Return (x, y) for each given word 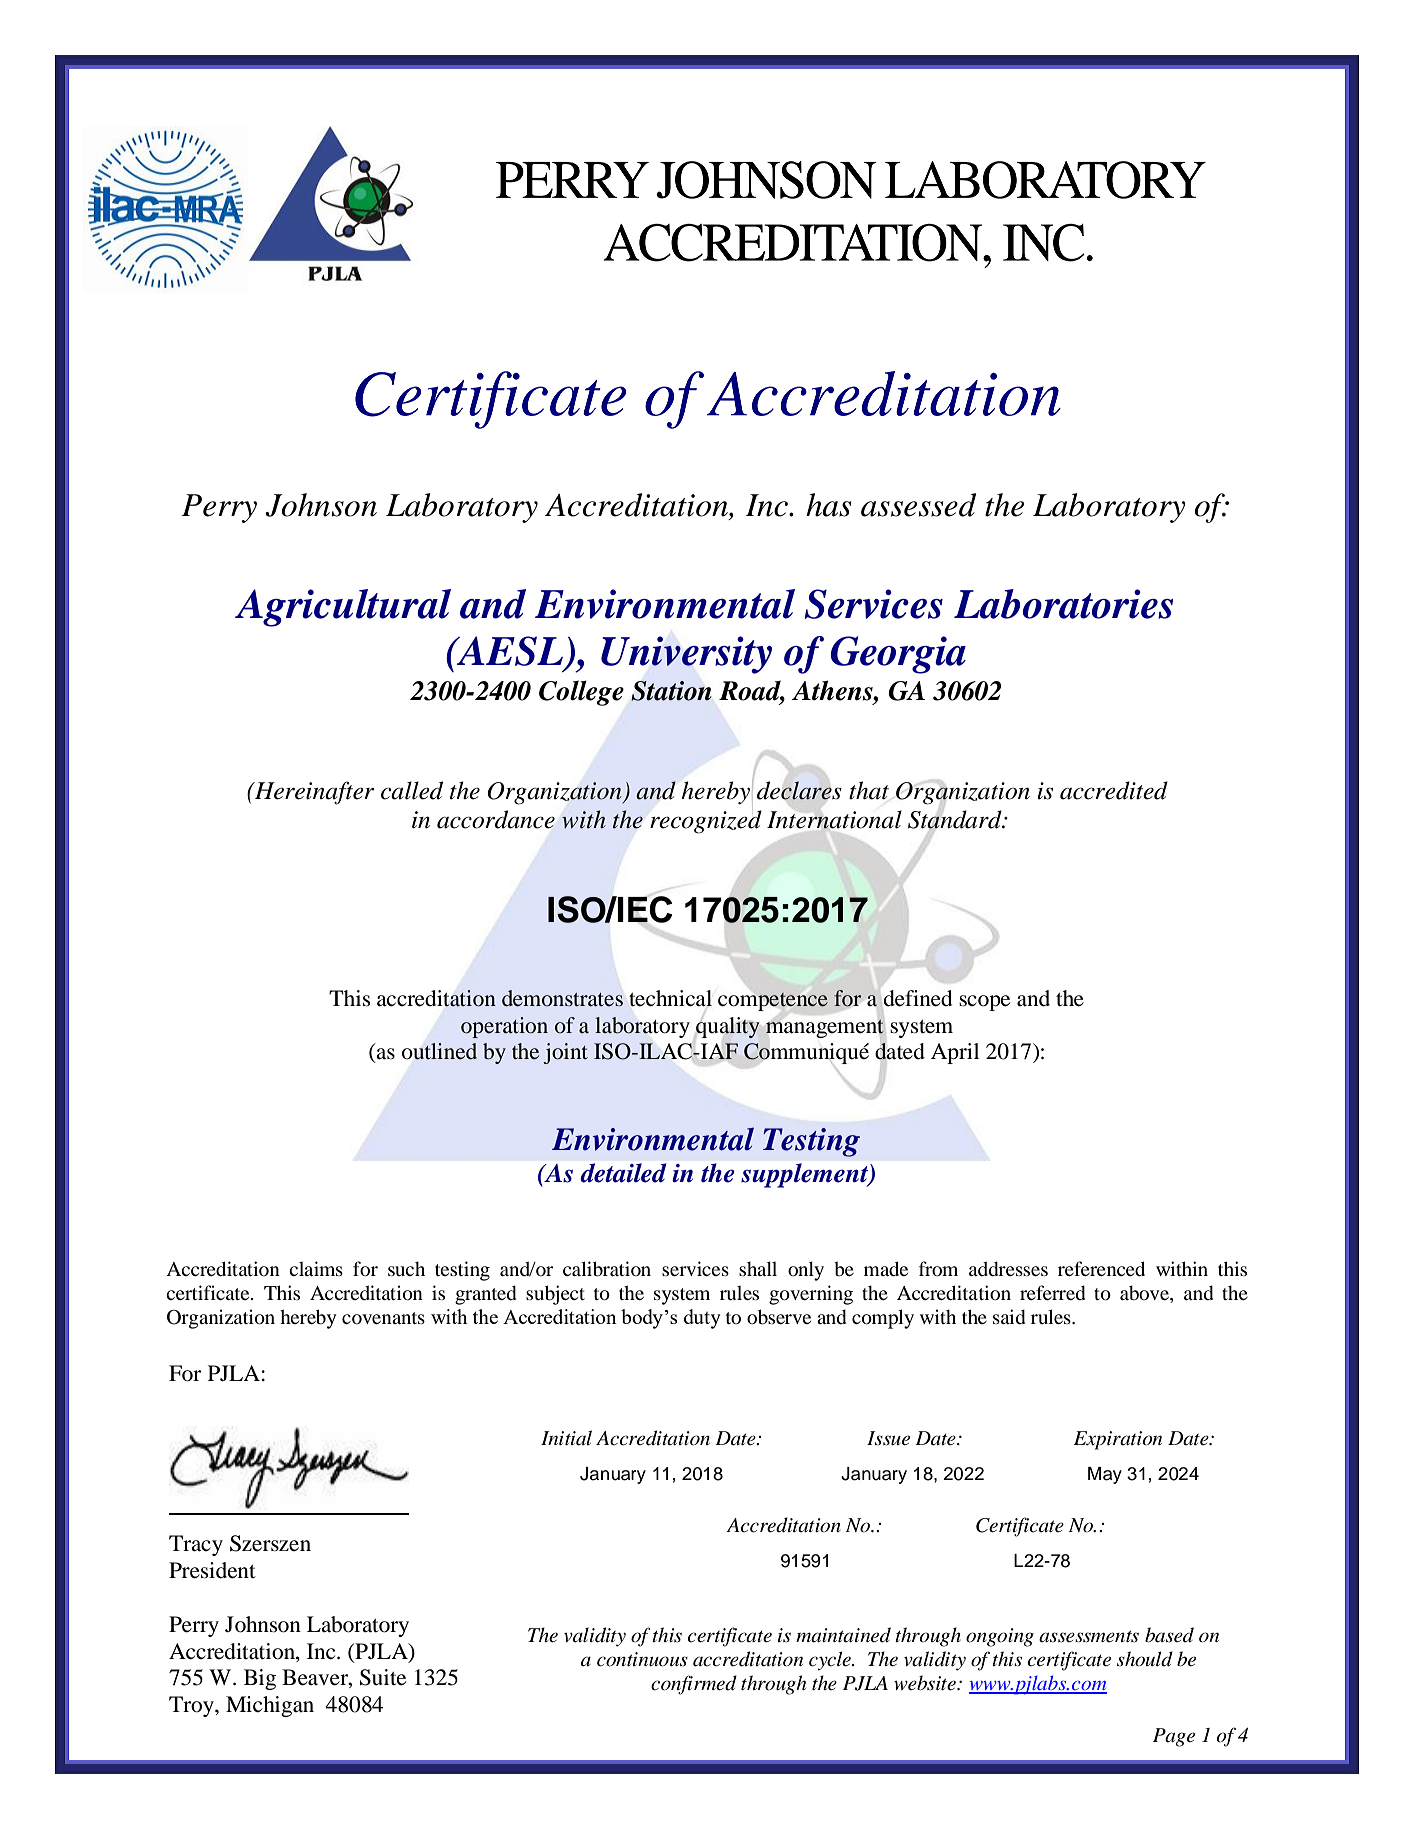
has (828, 505)
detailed (623, 1173)
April (955, 1053)
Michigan (270, 1706)
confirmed (694, 1685)
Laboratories (1063, 604)
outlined (439, 1051)
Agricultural (343, 608)
